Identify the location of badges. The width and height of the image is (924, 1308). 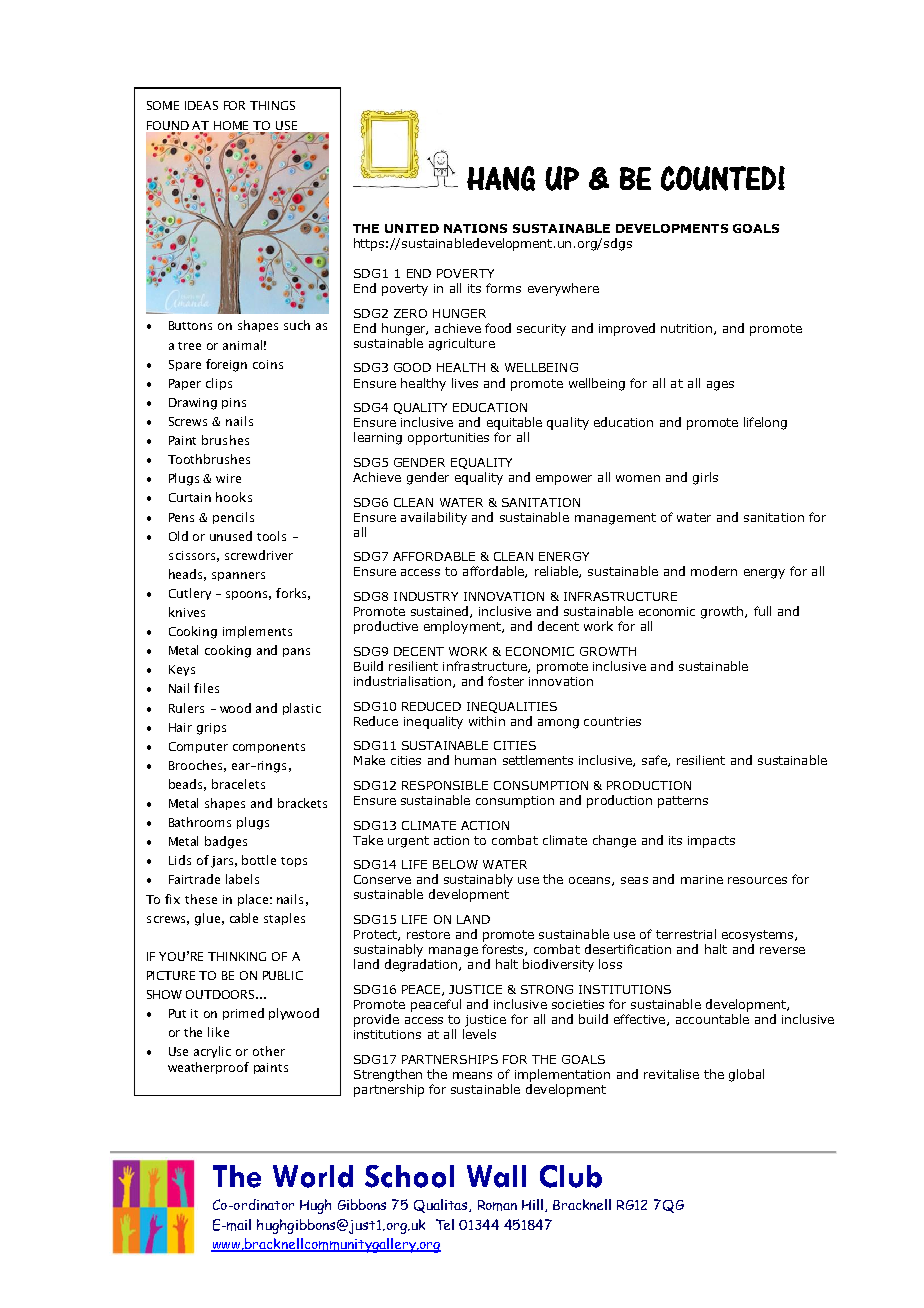
(226, 842).
